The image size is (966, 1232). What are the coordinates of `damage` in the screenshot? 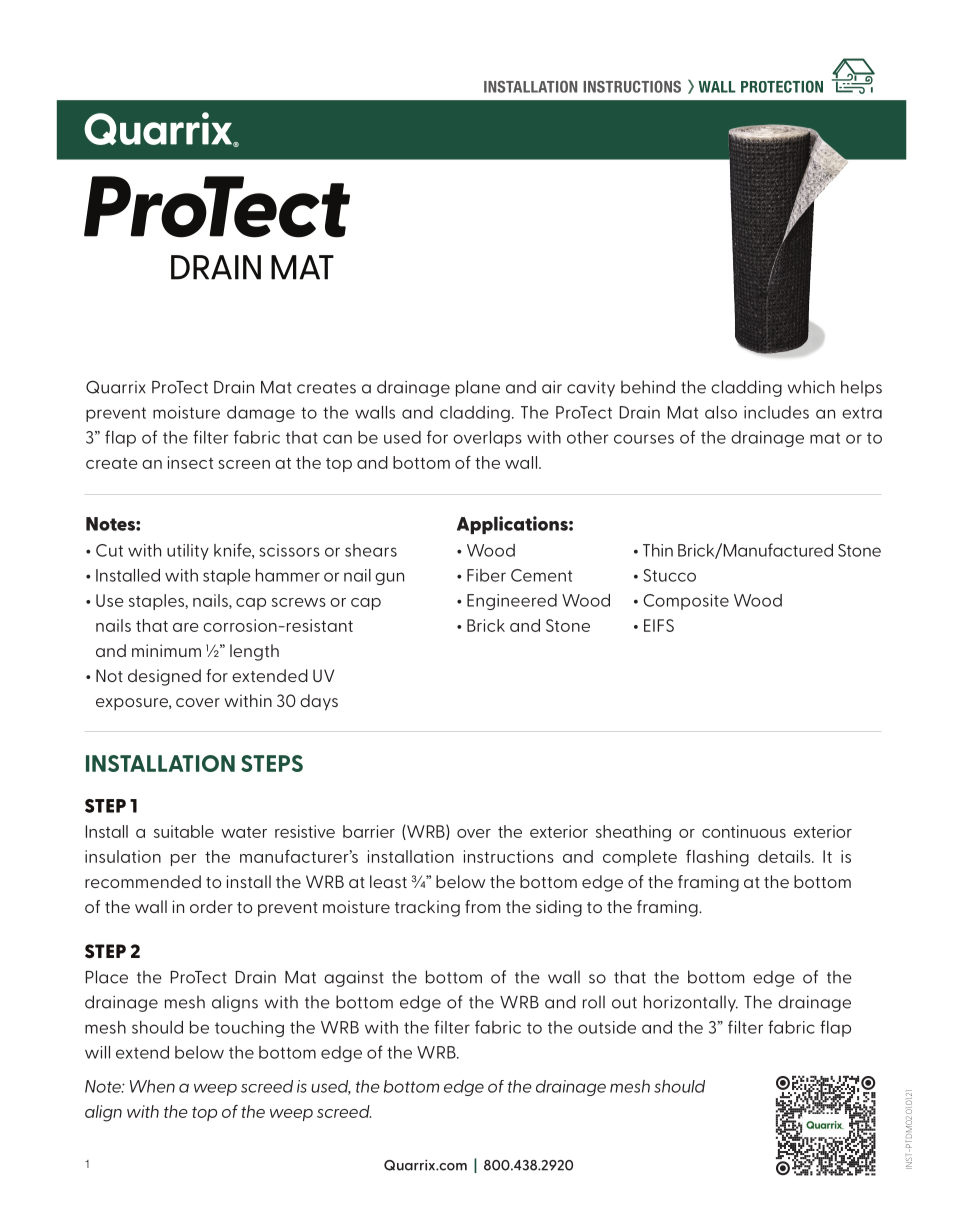 It's located at (261, 414).
